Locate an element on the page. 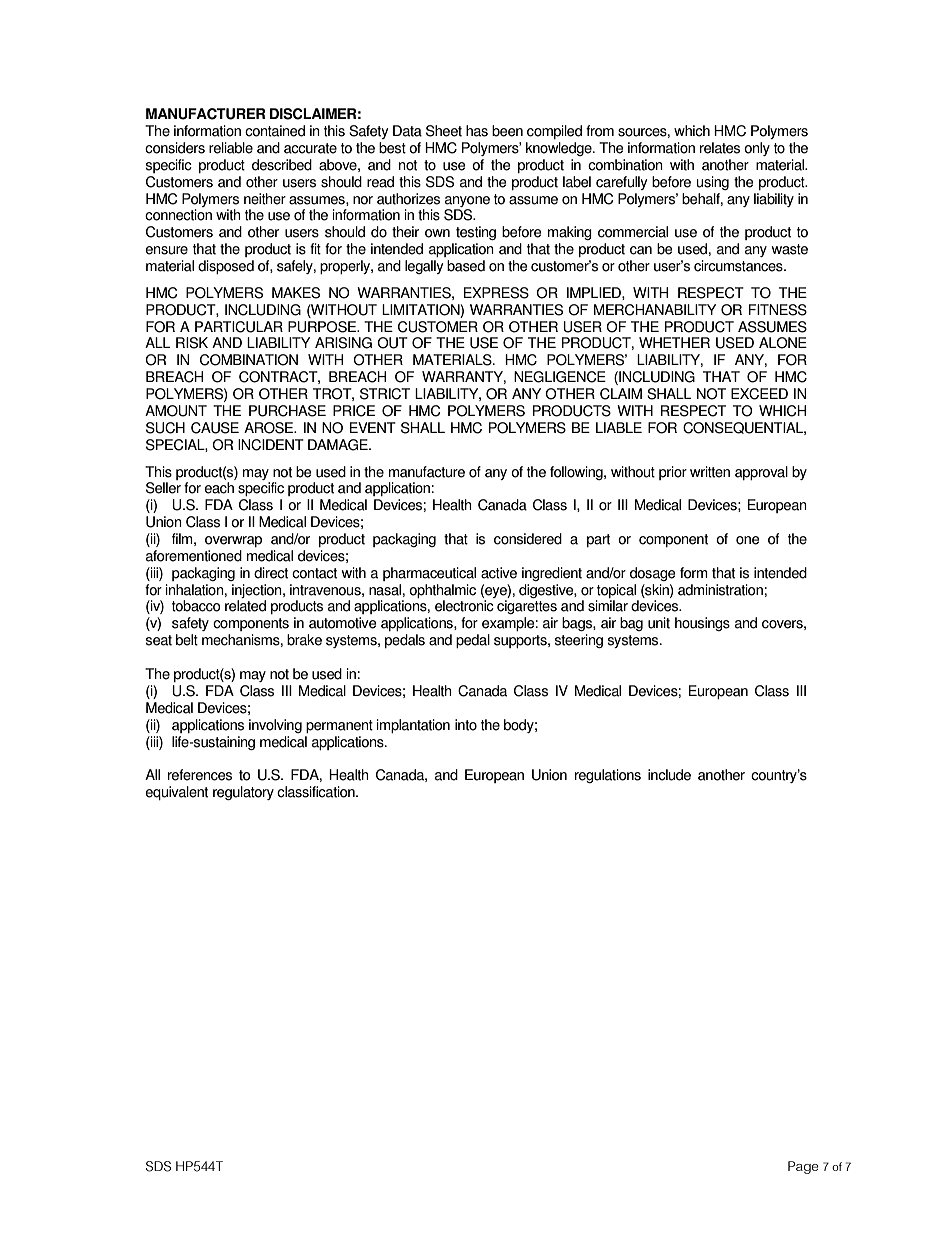 The height and width of the page is (1233, 952). described is located at coordinates (282, 165).
